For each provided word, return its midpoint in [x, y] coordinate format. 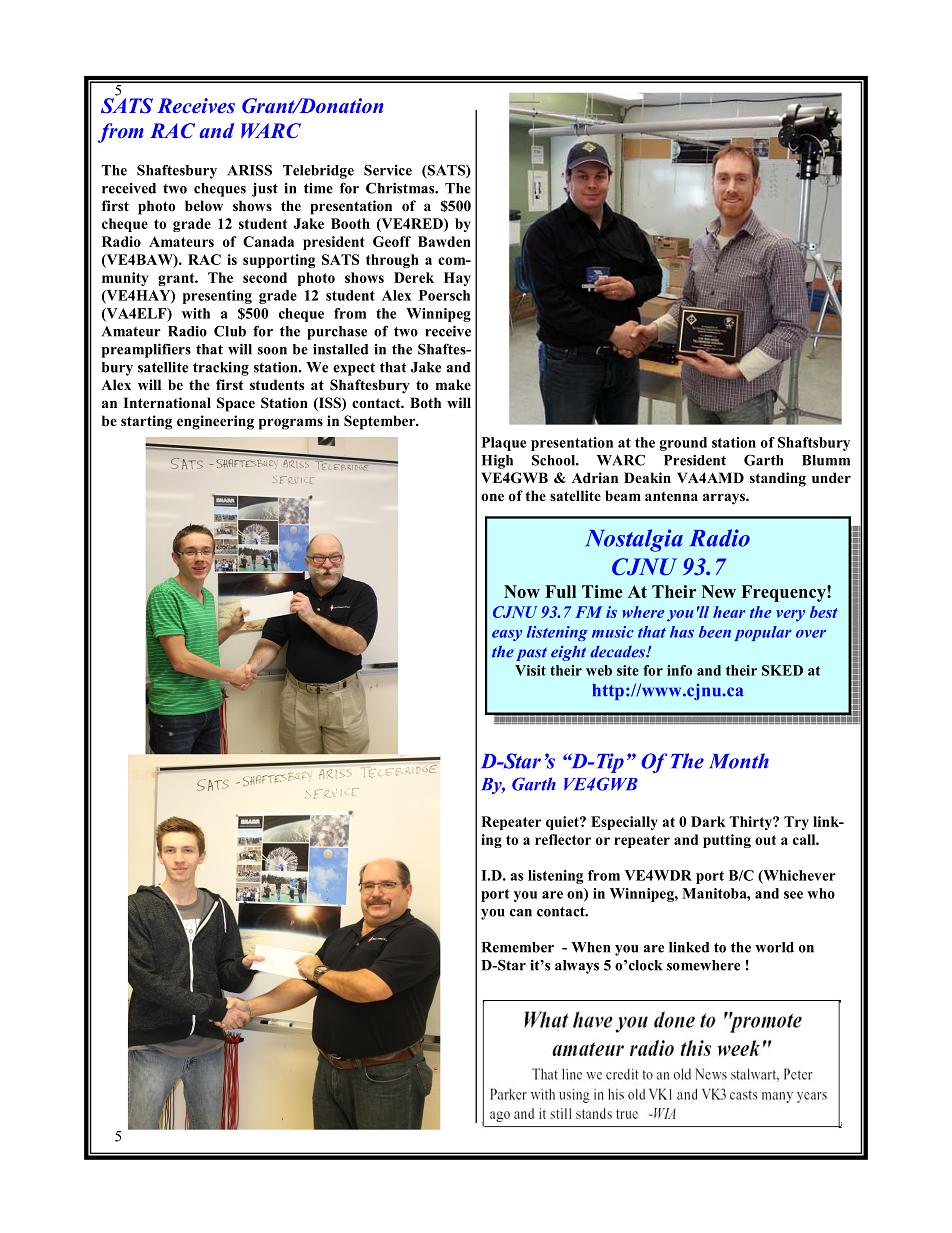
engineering [215, 422]
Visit [530, 670]
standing [778, 479]
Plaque [504, 444]
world [774, 947]
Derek [414, 277]
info [679, 670]
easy [507, 635]
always [577, 967]
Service [388, 170]
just [265, 190]
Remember [517, 947]
